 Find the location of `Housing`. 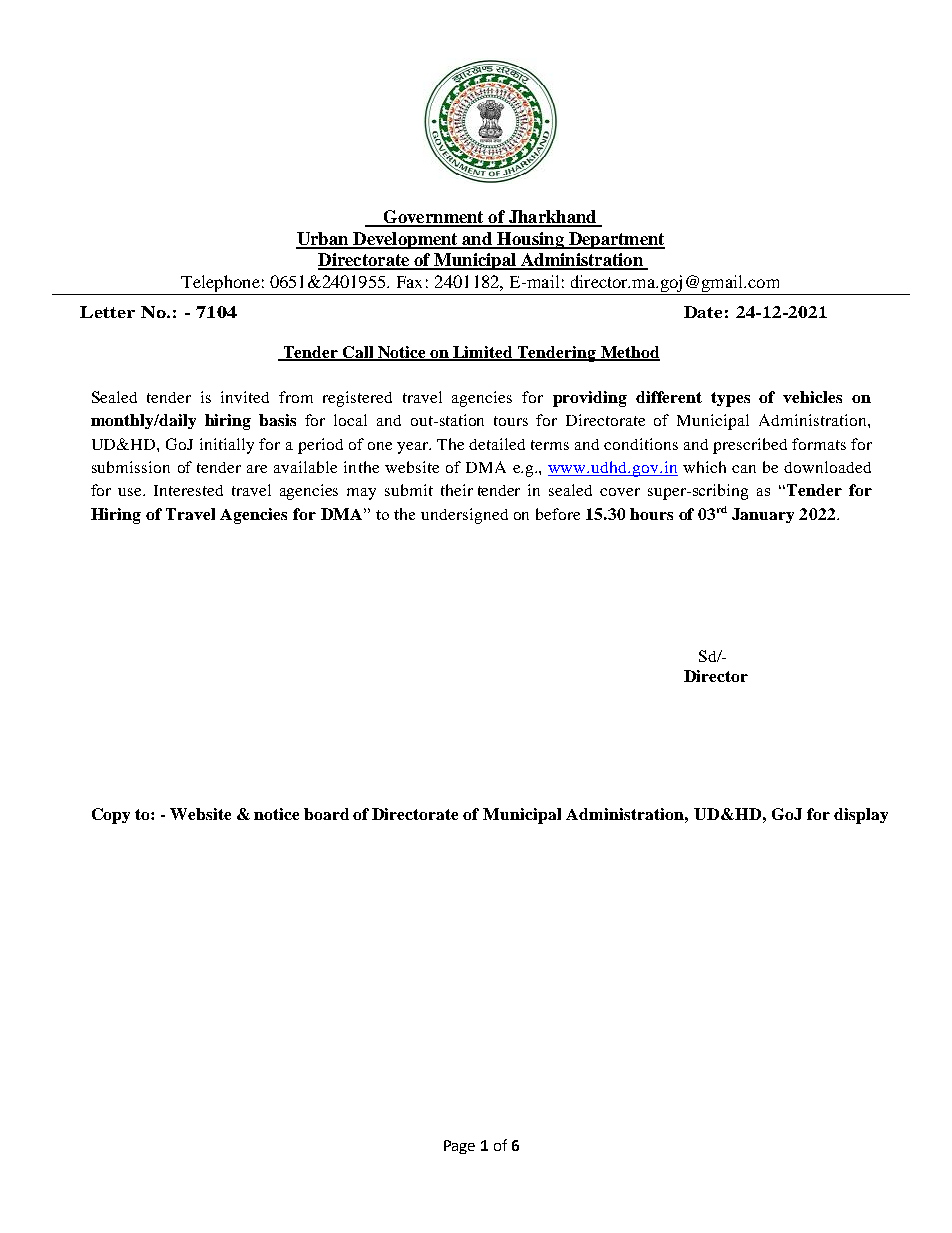

Housing is located at coordinates (530, 240).
